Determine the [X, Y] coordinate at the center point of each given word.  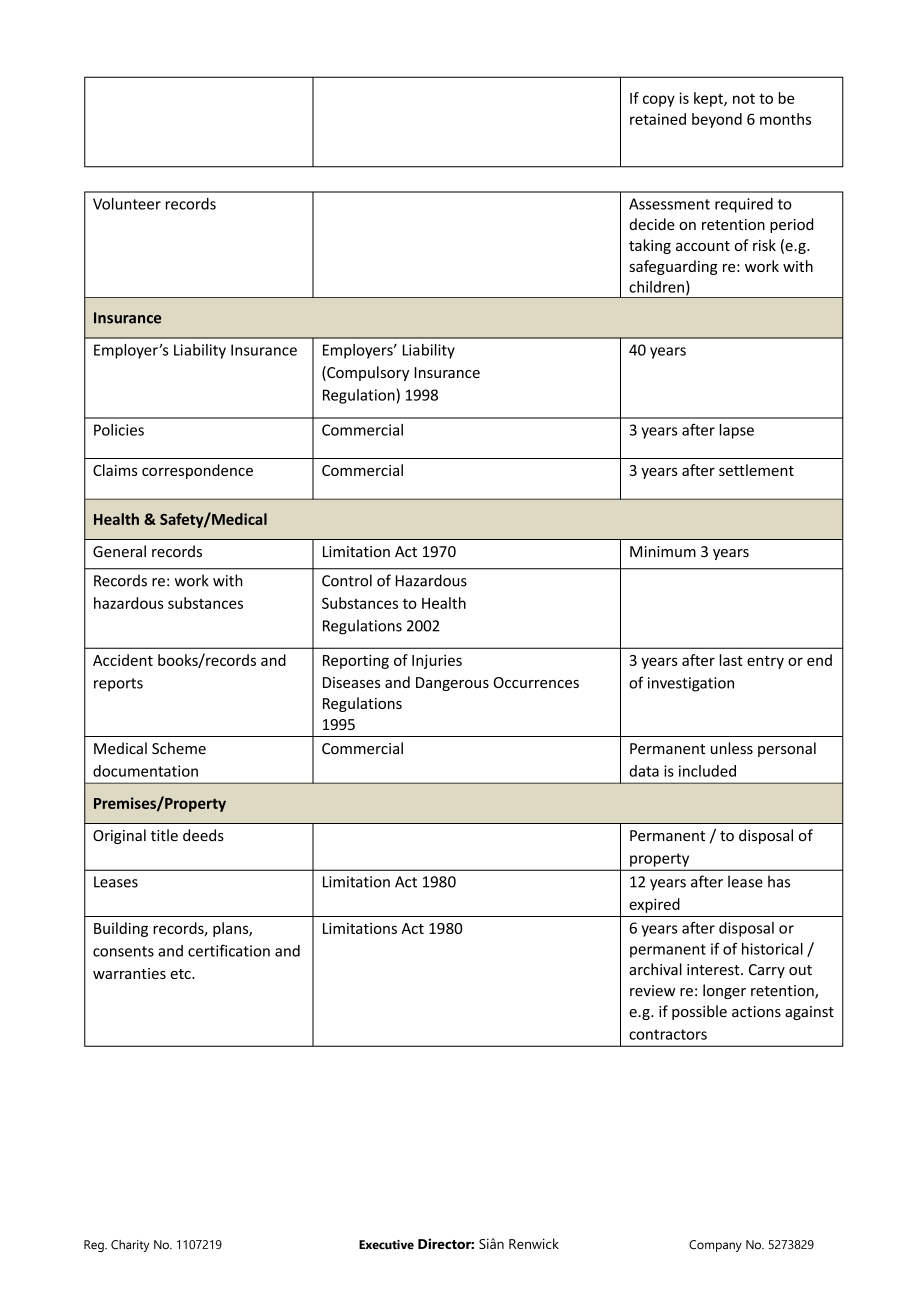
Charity [130, 1246]
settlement [756, 470]
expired [654, 905]
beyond [717, 120]
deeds [203, 835]
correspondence [197, 471]
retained [658, 119]
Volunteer [127, 203]
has [779, 881]
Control [347, 580]
